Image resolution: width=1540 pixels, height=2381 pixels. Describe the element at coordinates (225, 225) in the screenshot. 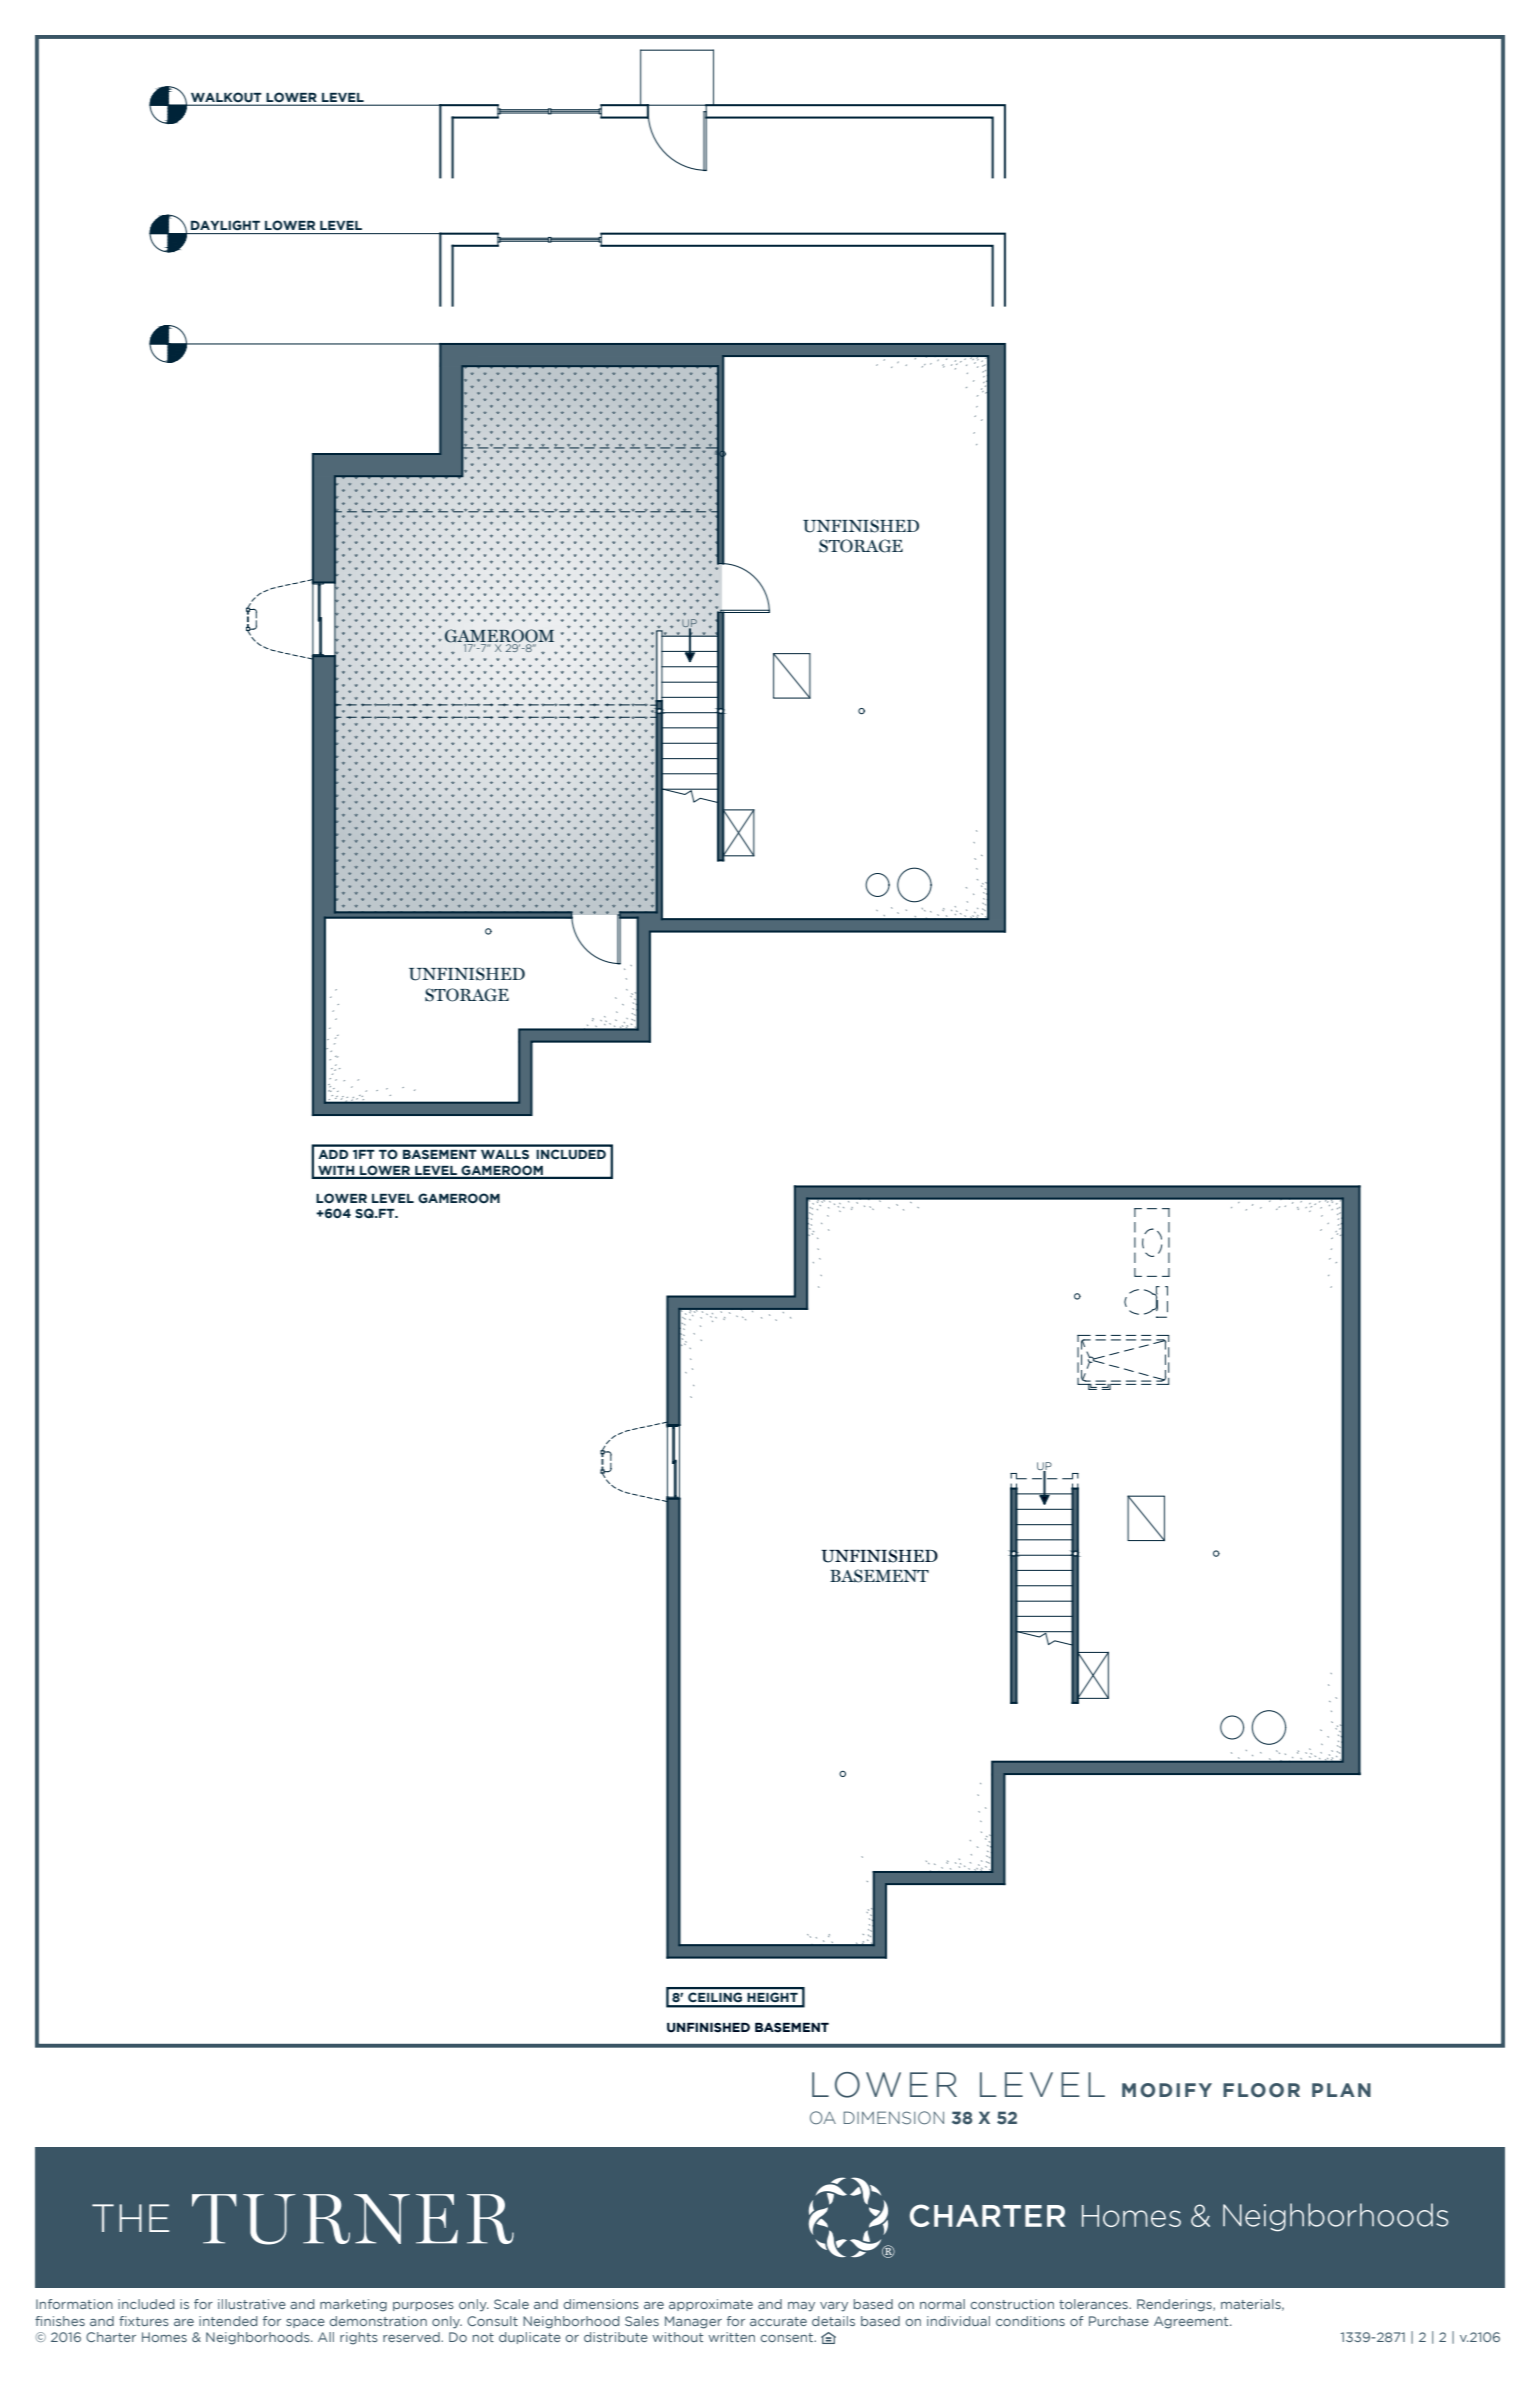

I see `DAYLIGHT` at that location.
